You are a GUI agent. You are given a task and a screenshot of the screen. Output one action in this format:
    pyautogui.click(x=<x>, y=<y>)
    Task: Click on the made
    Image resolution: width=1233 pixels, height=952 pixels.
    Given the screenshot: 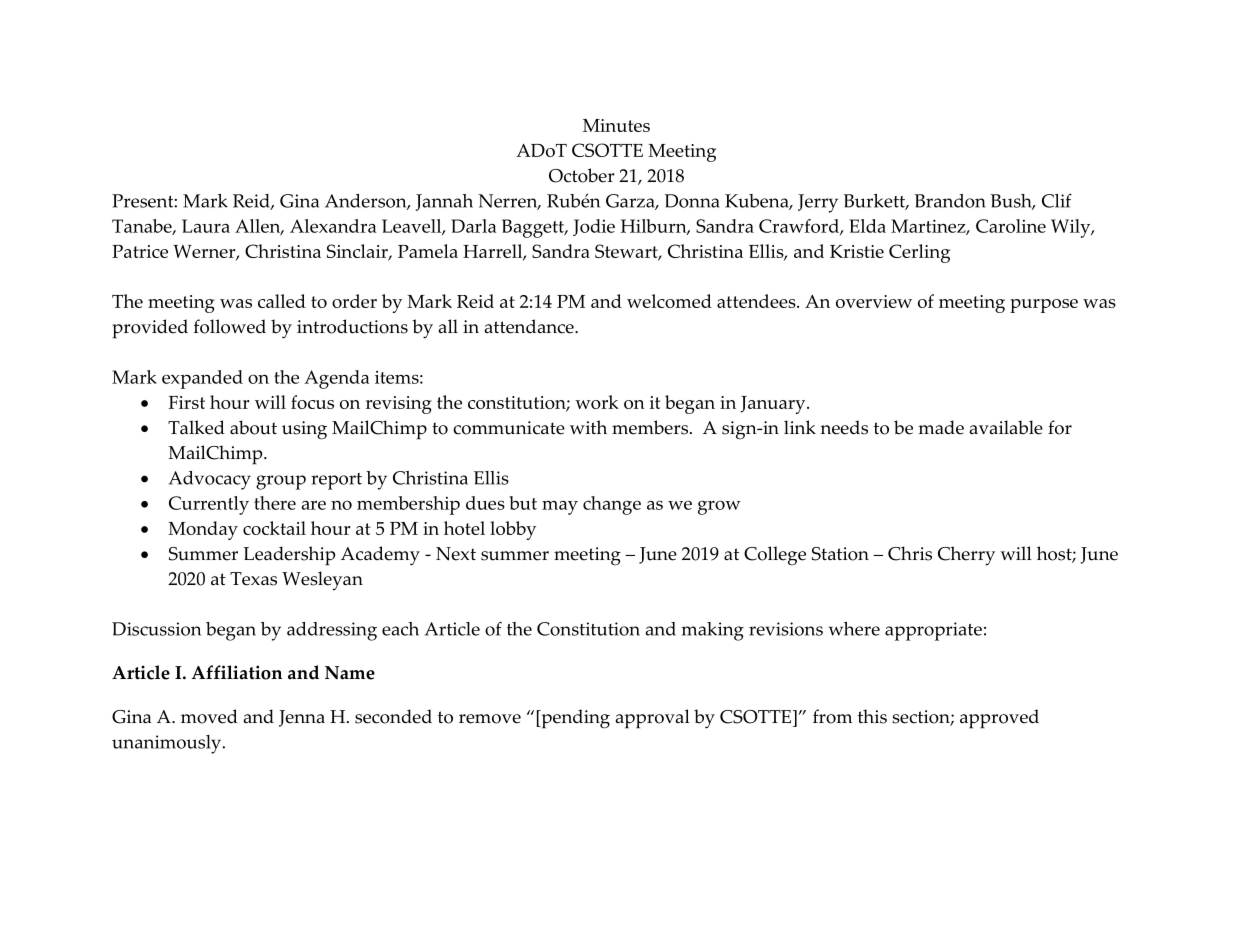 What is the action you would take?
    pyautogui.click(x=941, y=427)
